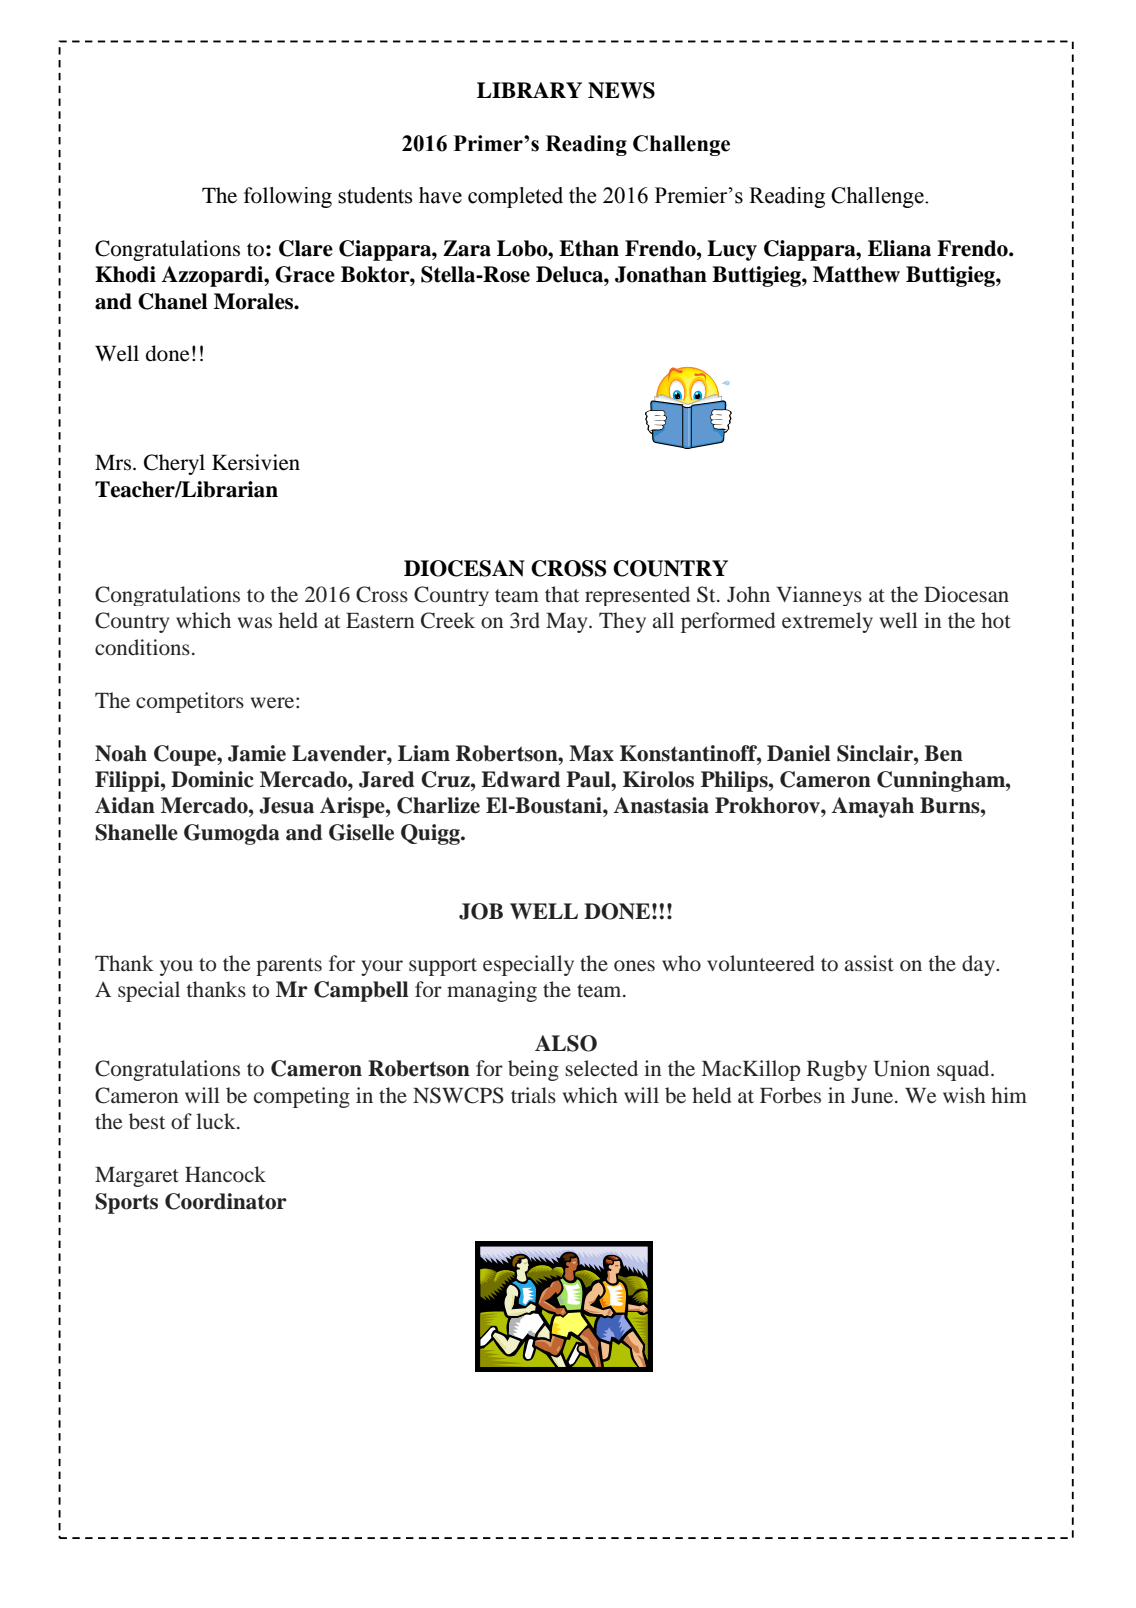 The image size is (1136, 1608). Describe the element at coordinates (288, 197) in the screenshot. I see `following` at that location.
